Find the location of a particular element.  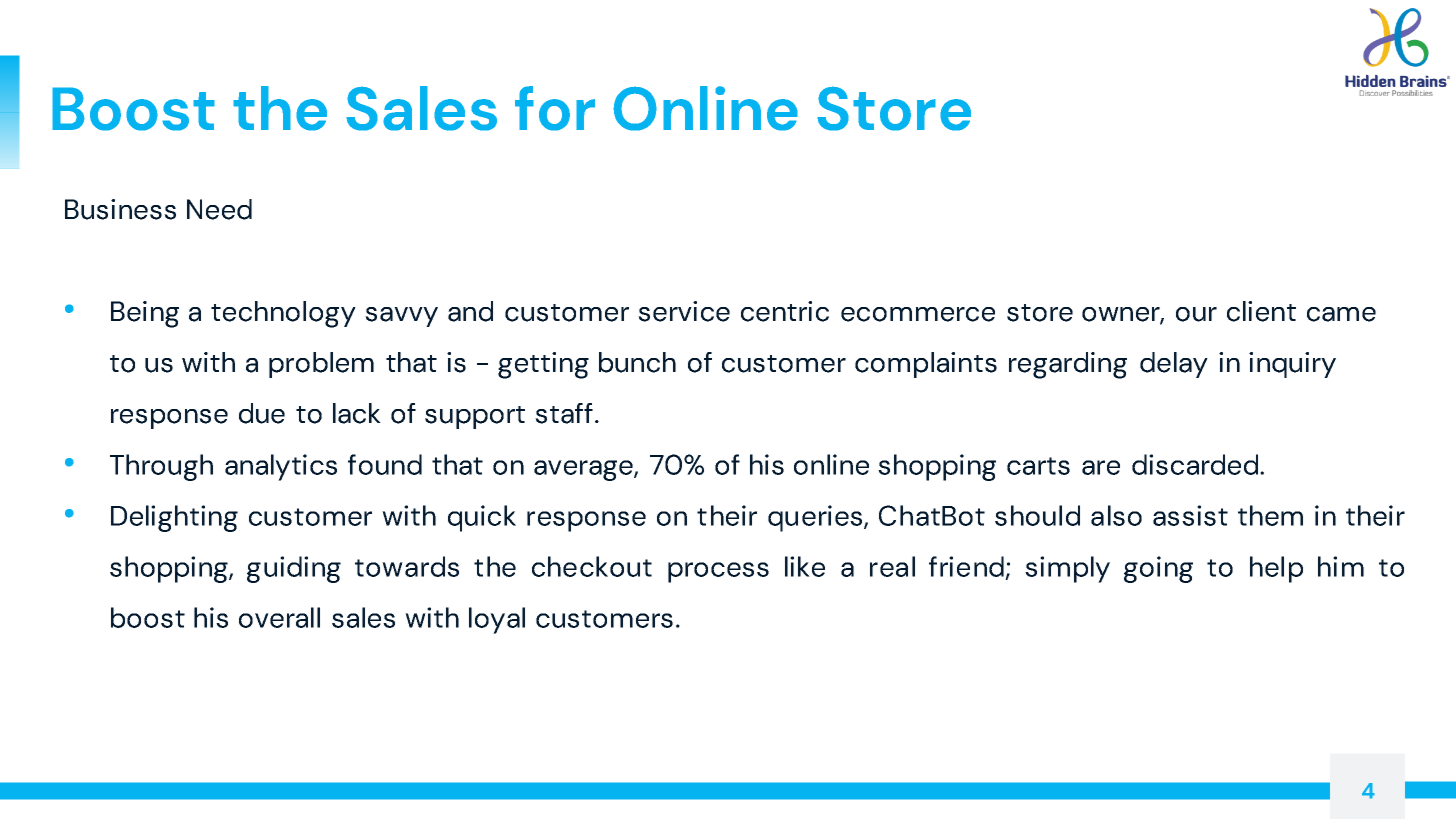

for is located at coordinates (555, 108).
